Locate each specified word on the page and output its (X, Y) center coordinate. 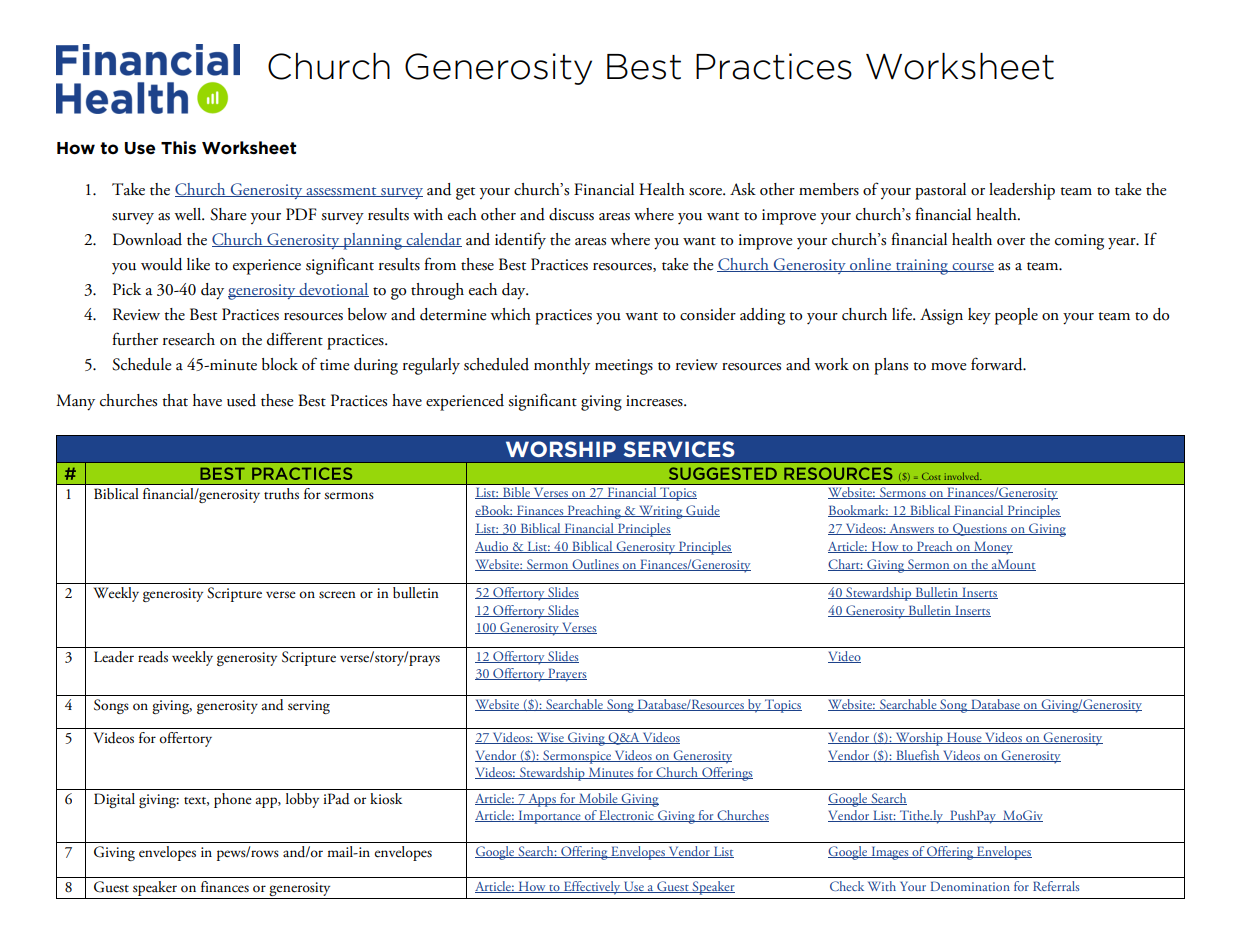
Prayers (566, 675)
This (178, 147)
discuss (571, 214)
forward (998, 364)
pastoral (940, 191)
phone (233, 800)
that (175, 400)
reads (153, 657)
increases (655, 401)
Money (992, 548)
